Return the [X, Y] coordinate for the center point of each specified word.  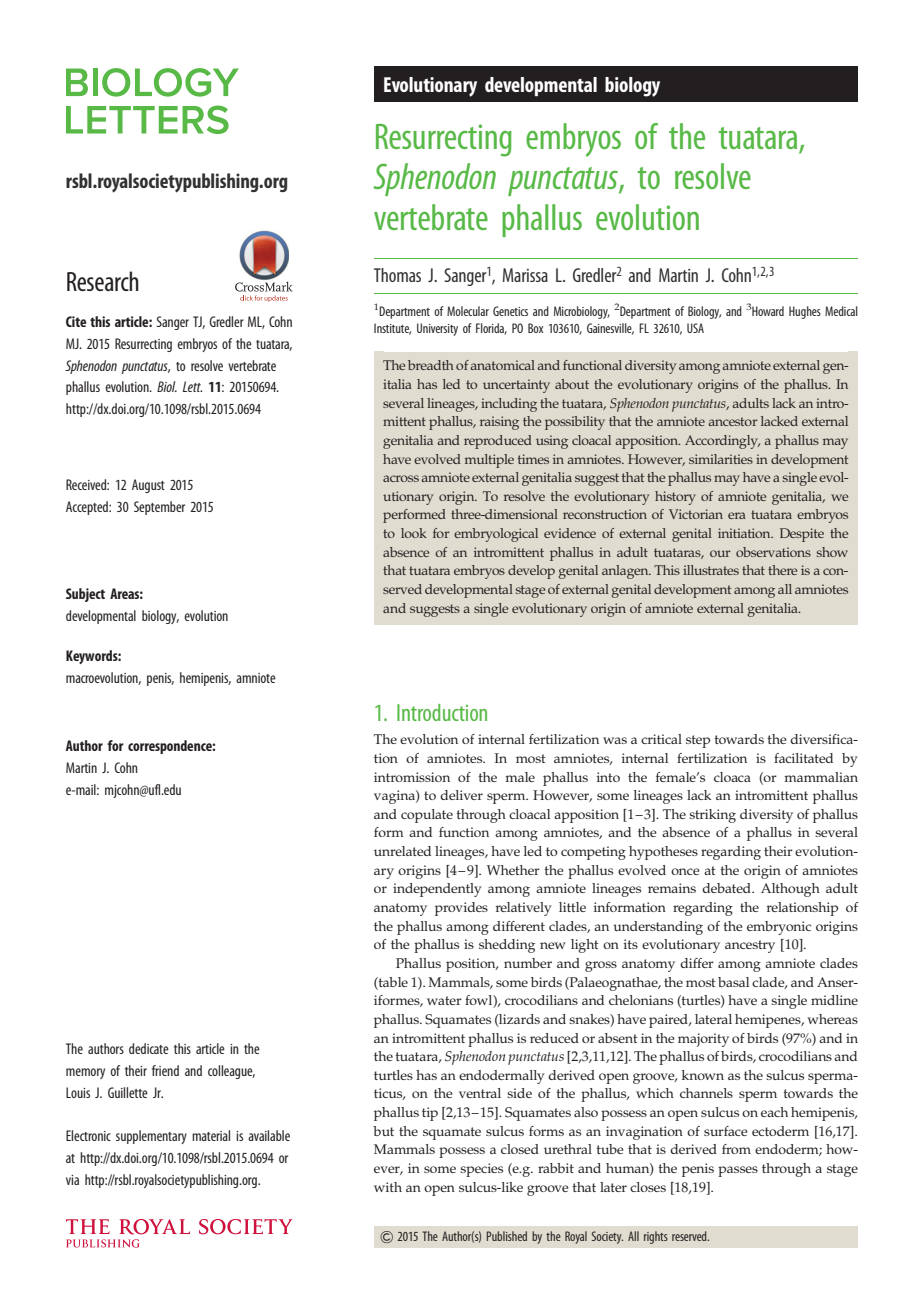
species [481, 1170]
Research [103, 281]
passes [738, 1171]
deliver [461, 795]
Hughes [805, 312]
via [72, 1180]
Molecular [468, 311]
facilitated [803, 758]
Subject [85, 595]
